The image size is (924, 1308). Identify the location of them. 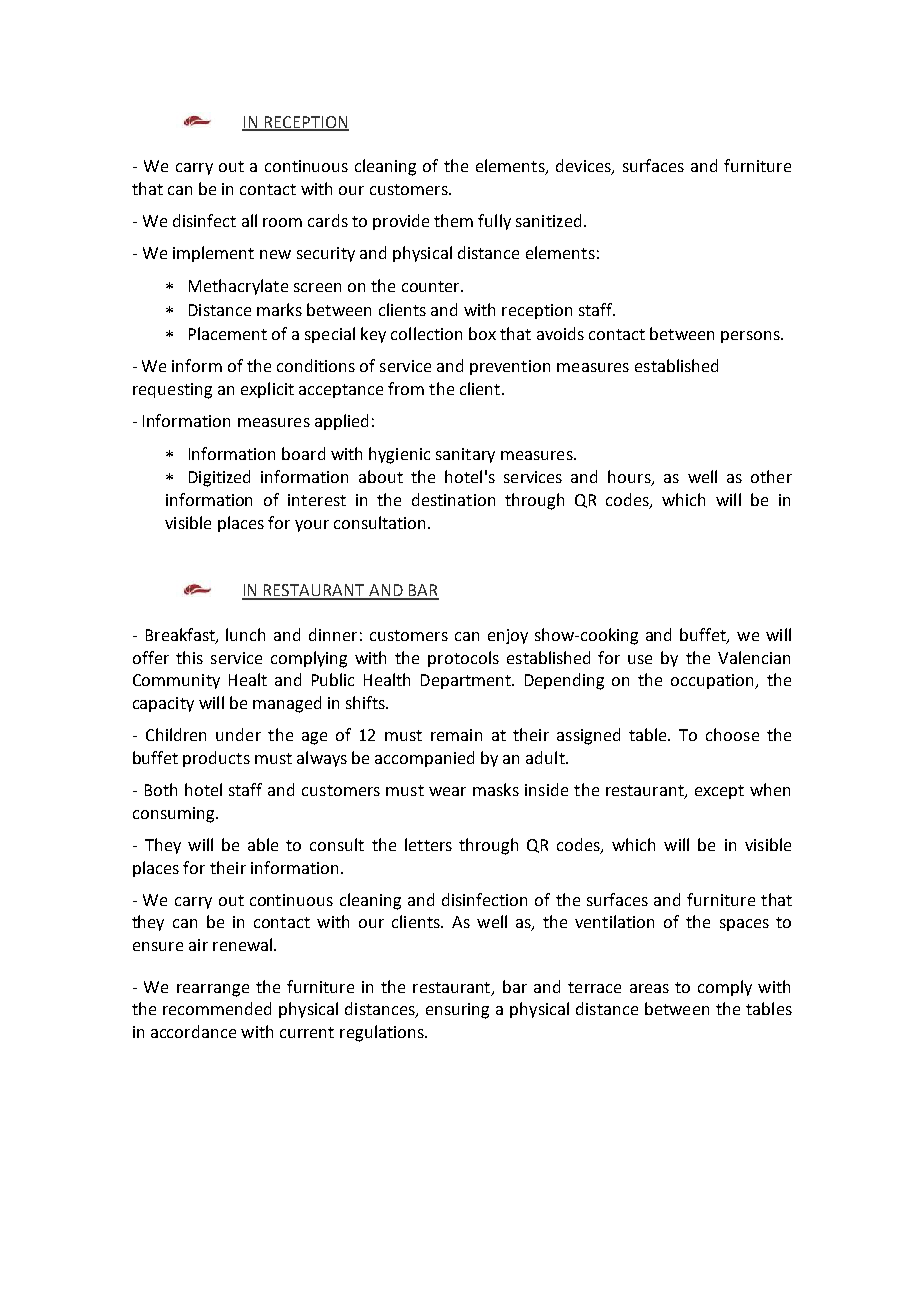
(453, 220).
